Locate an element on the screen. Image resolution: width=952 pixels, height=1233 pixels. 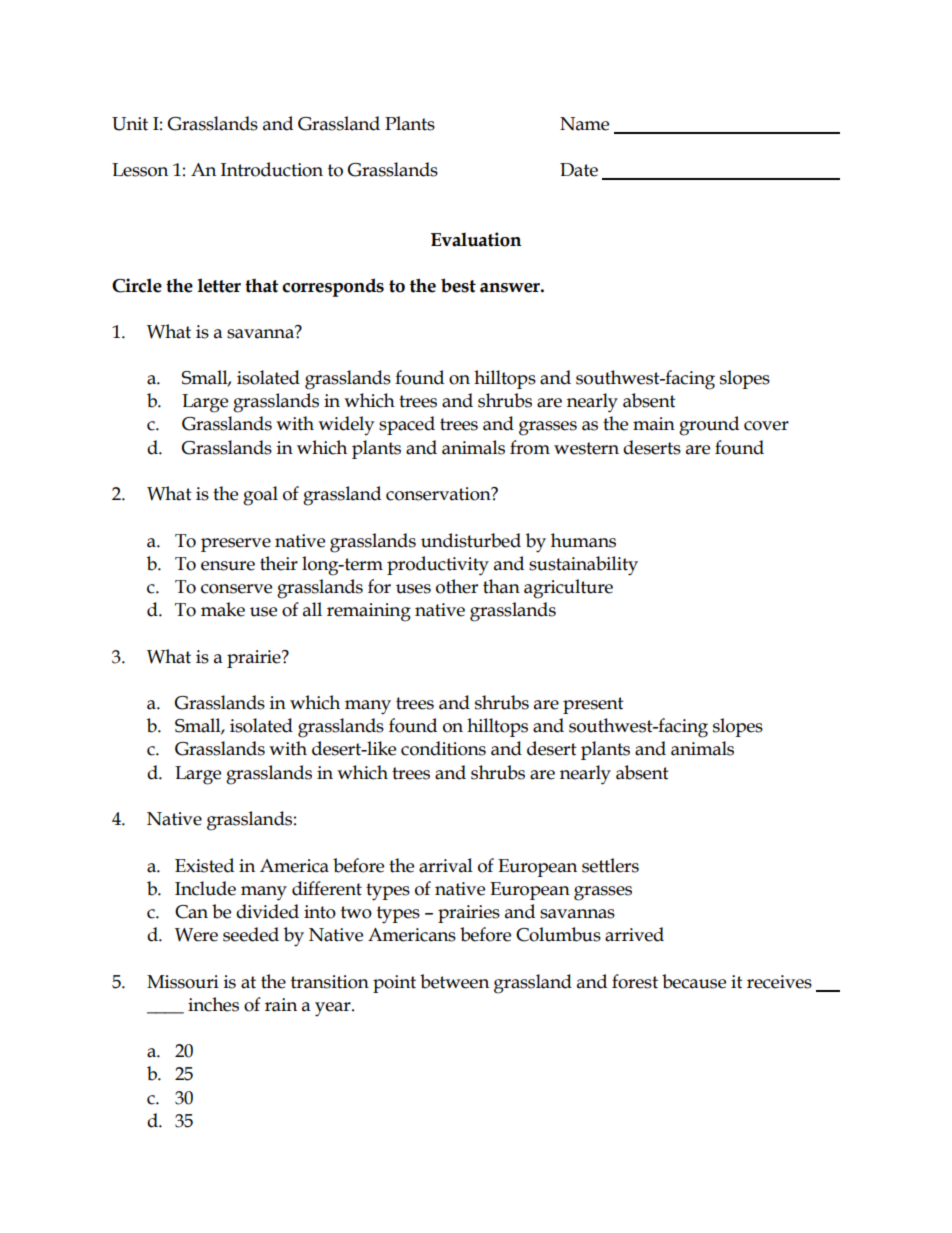
because is located at coordinates (694, 981).
